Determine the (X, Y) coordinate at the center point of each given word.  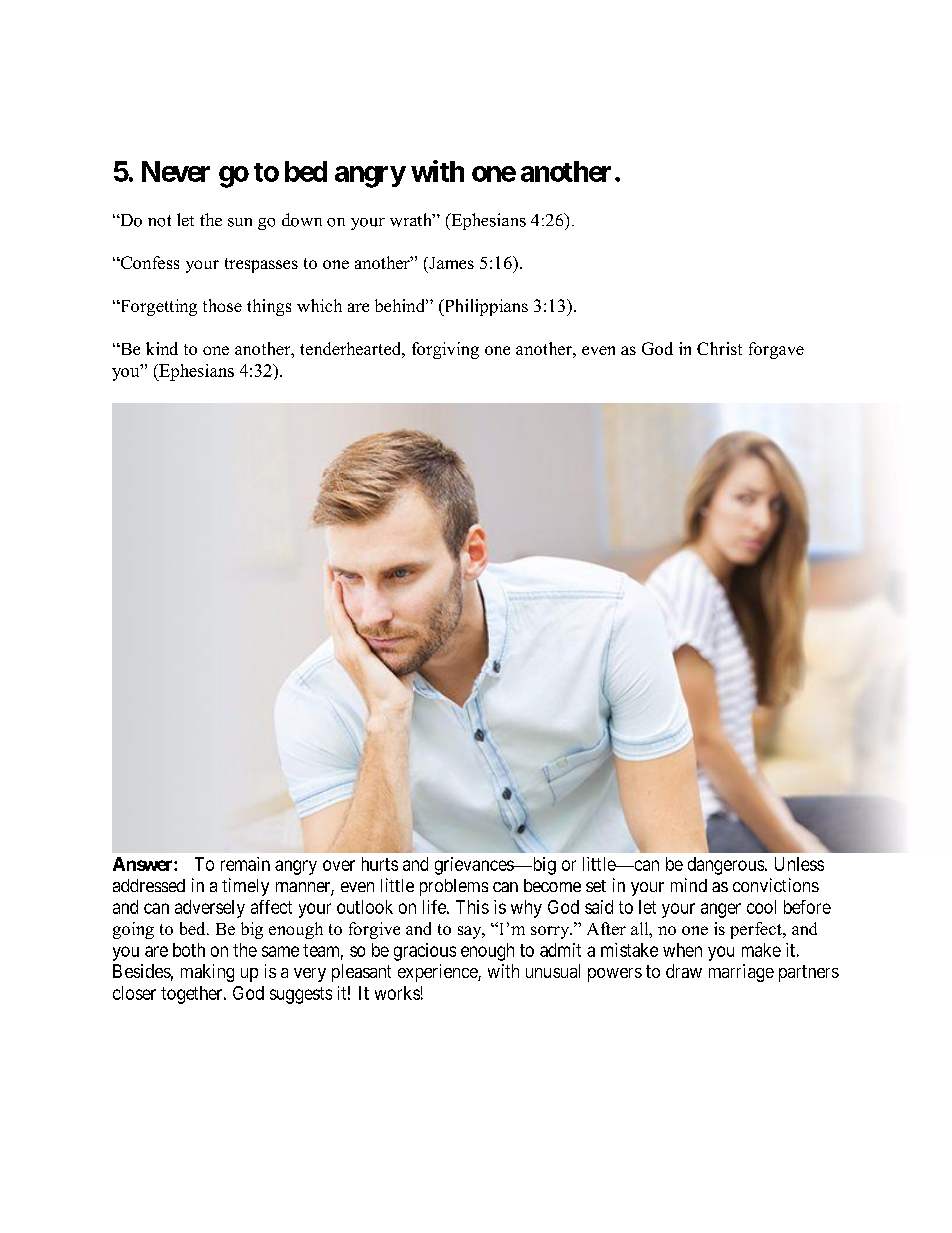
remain (245, 864)
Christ (719, 348)
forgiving (445, 350)
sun (240, 222)
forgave (776, 350)
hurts (380, 864)
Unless (799, 864)
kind (162, 348)
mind (689, 885)
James (450, 263)
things (269, 307)
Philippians (485, 307)
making (207, 973)
